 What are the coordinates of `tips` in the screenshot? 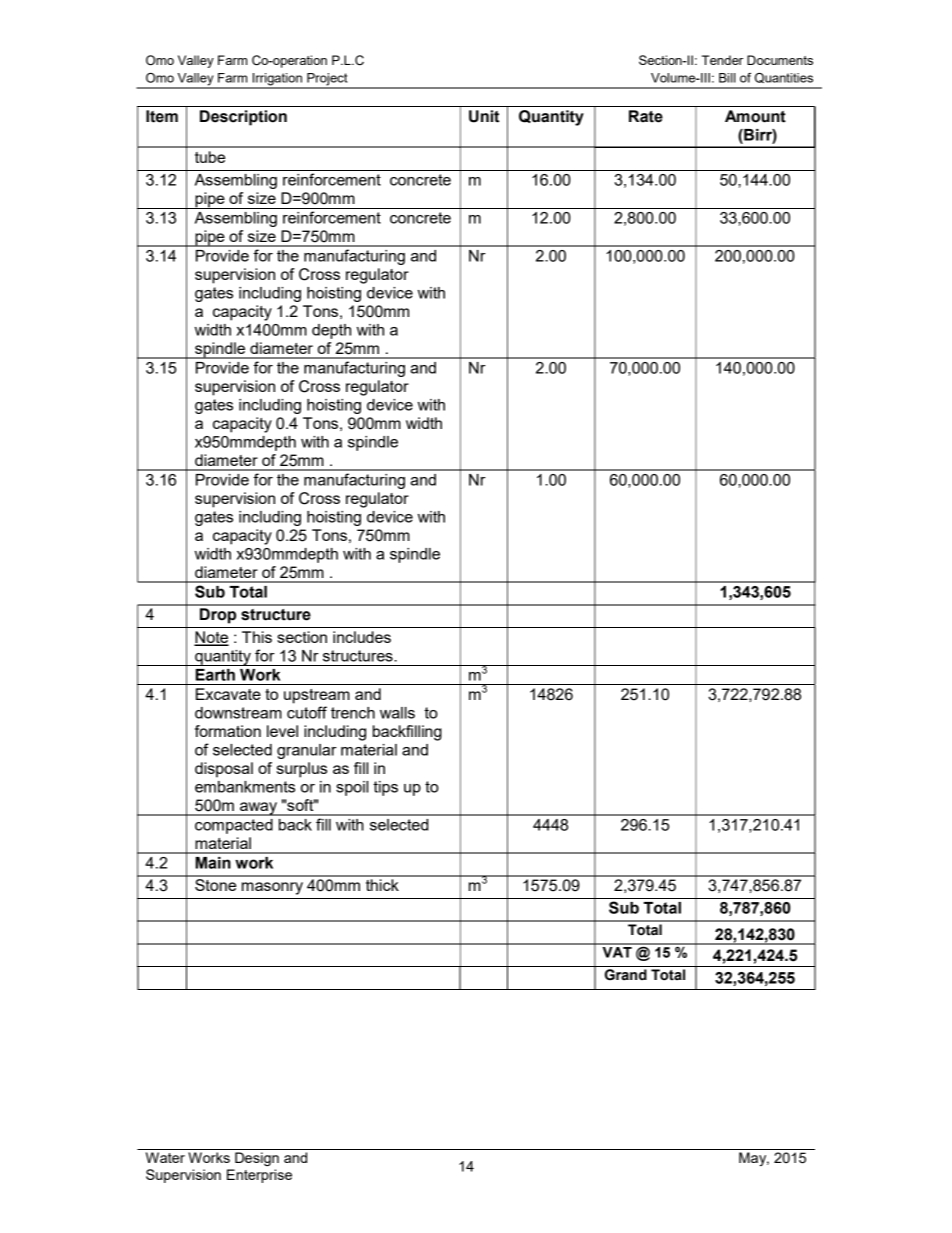 It's located at (385, 788).
